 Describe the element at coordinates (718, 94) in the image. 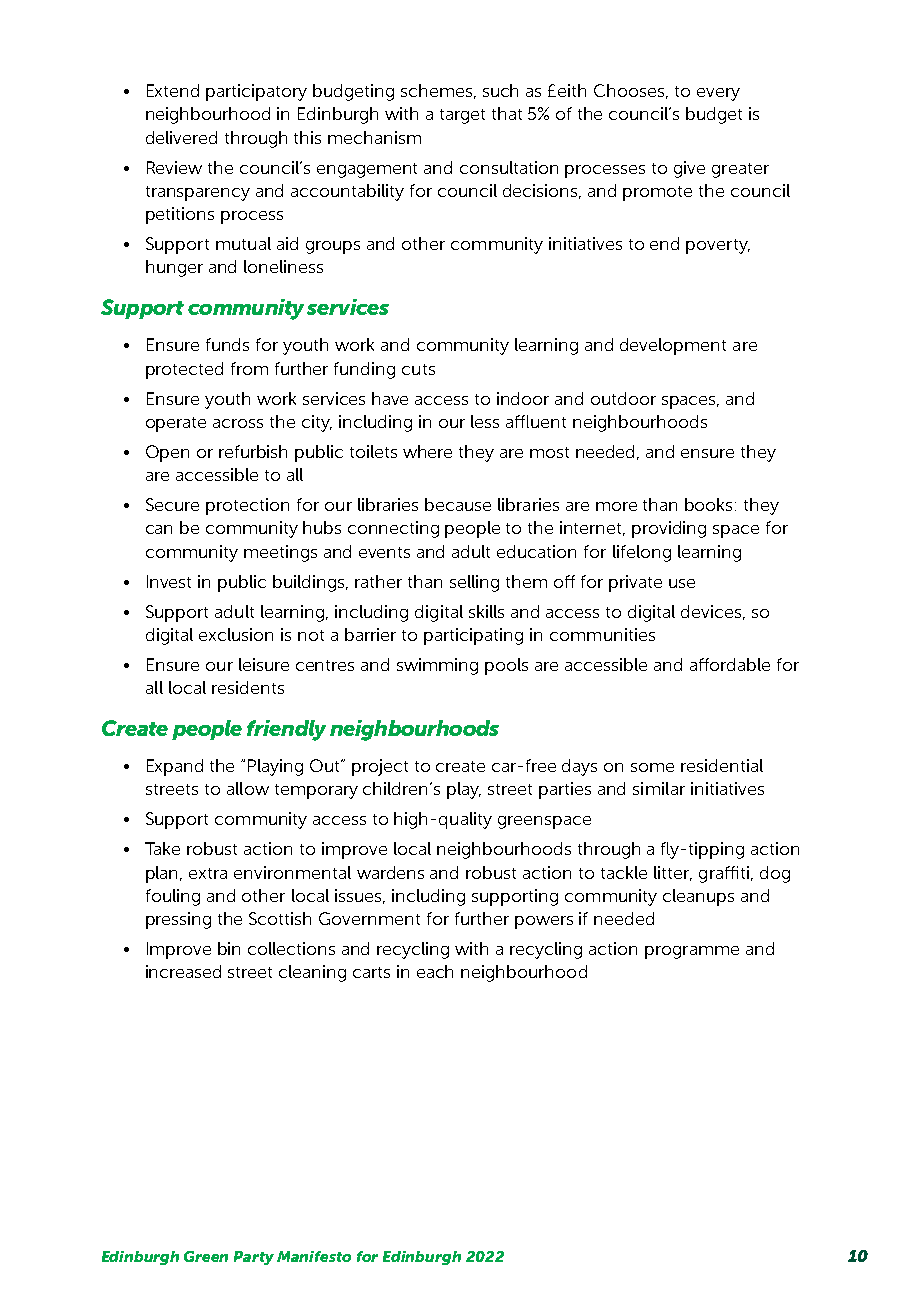

I see `every` at that location.
